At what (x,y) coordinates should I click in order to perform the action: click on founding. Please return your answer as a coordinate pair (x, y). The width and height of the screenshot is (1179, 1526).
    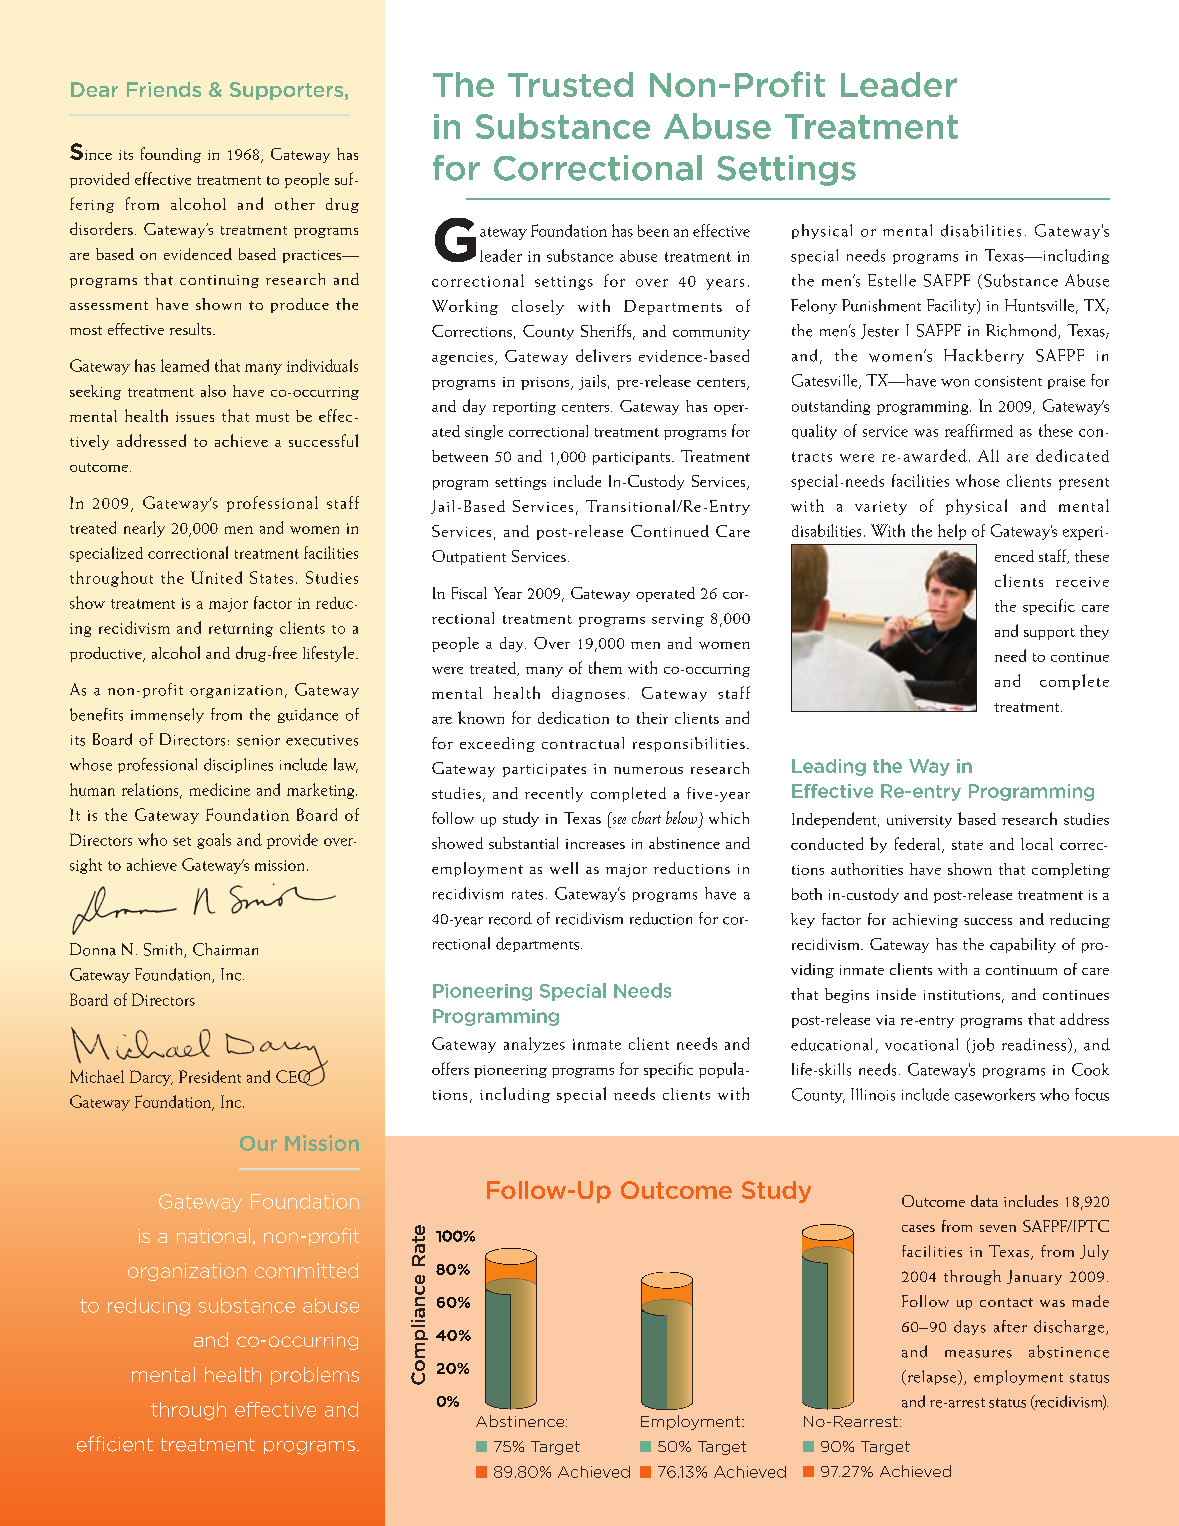
    Looking at the image, I should click on (171, 155).
